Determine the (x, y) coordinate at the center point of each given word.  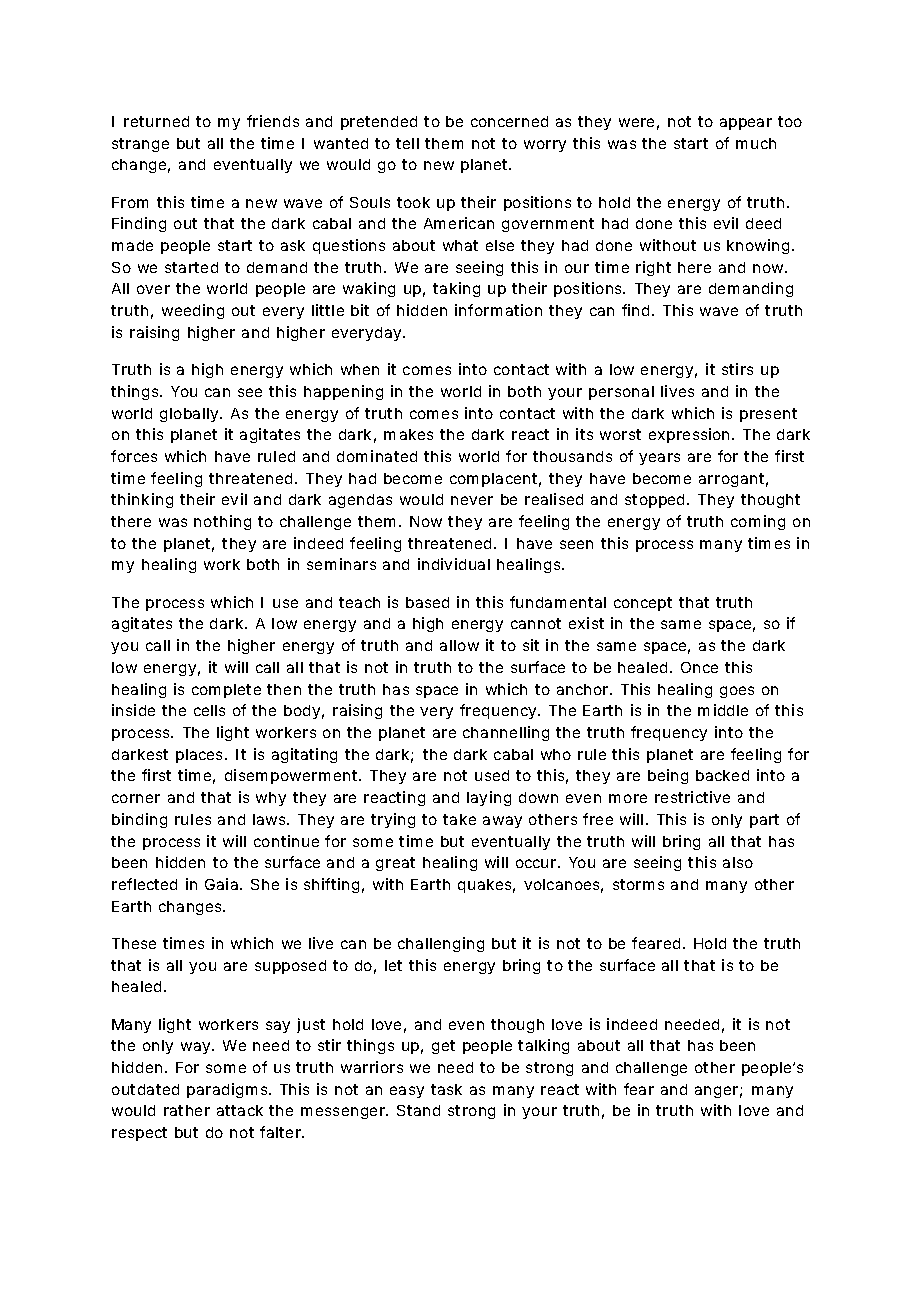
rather (187, 1110)
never (472, 500)
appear (746, 124)
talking (543, 1046)
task (446, 1089)
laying (489, 798)
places (201, 756)
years (659, 459)
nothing (222, 522)
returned (156, 121)
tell (407, 143)
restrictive (692, 797)
